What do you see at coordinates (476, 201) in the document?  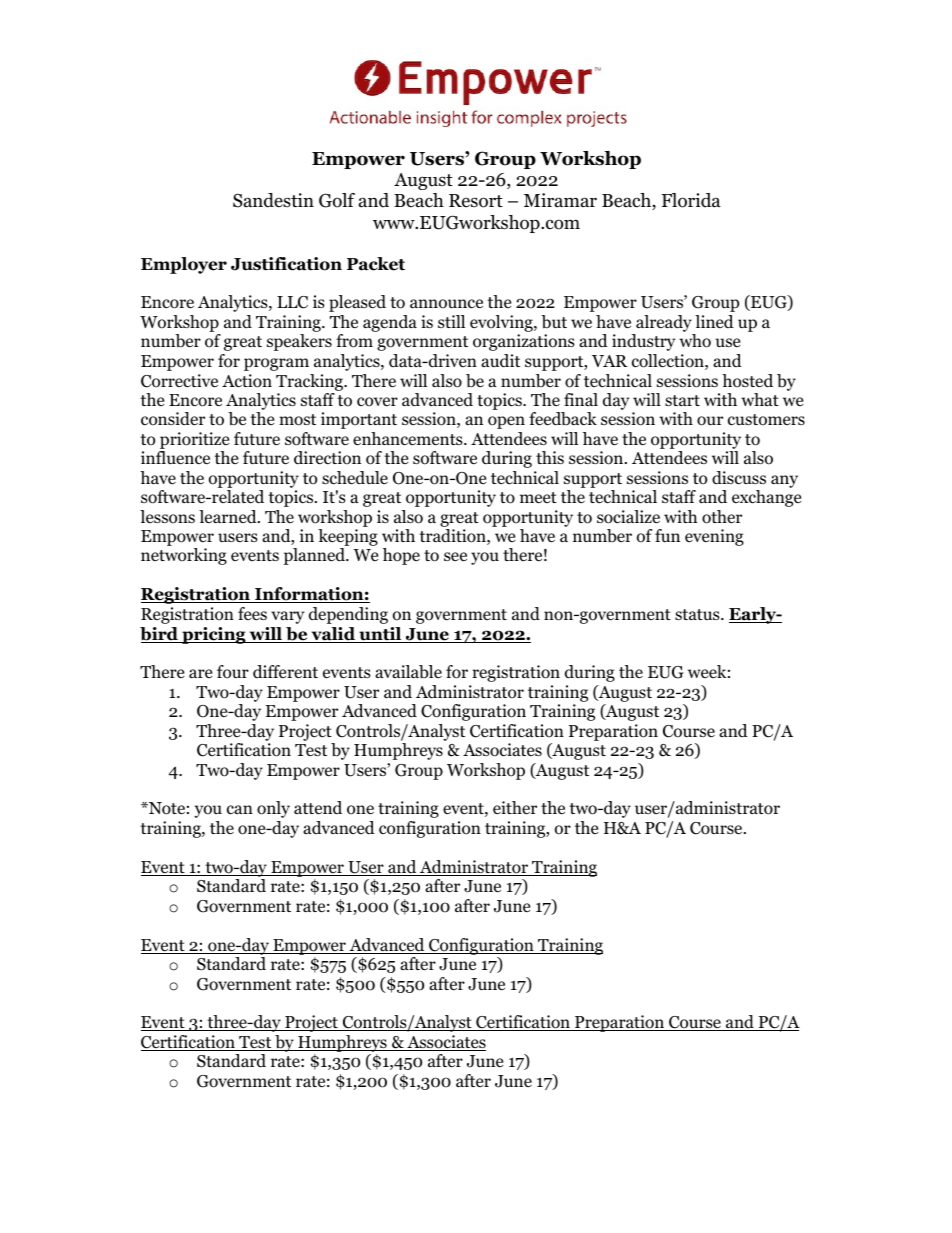 I see `Resort` at bounding box center [476, 201].
